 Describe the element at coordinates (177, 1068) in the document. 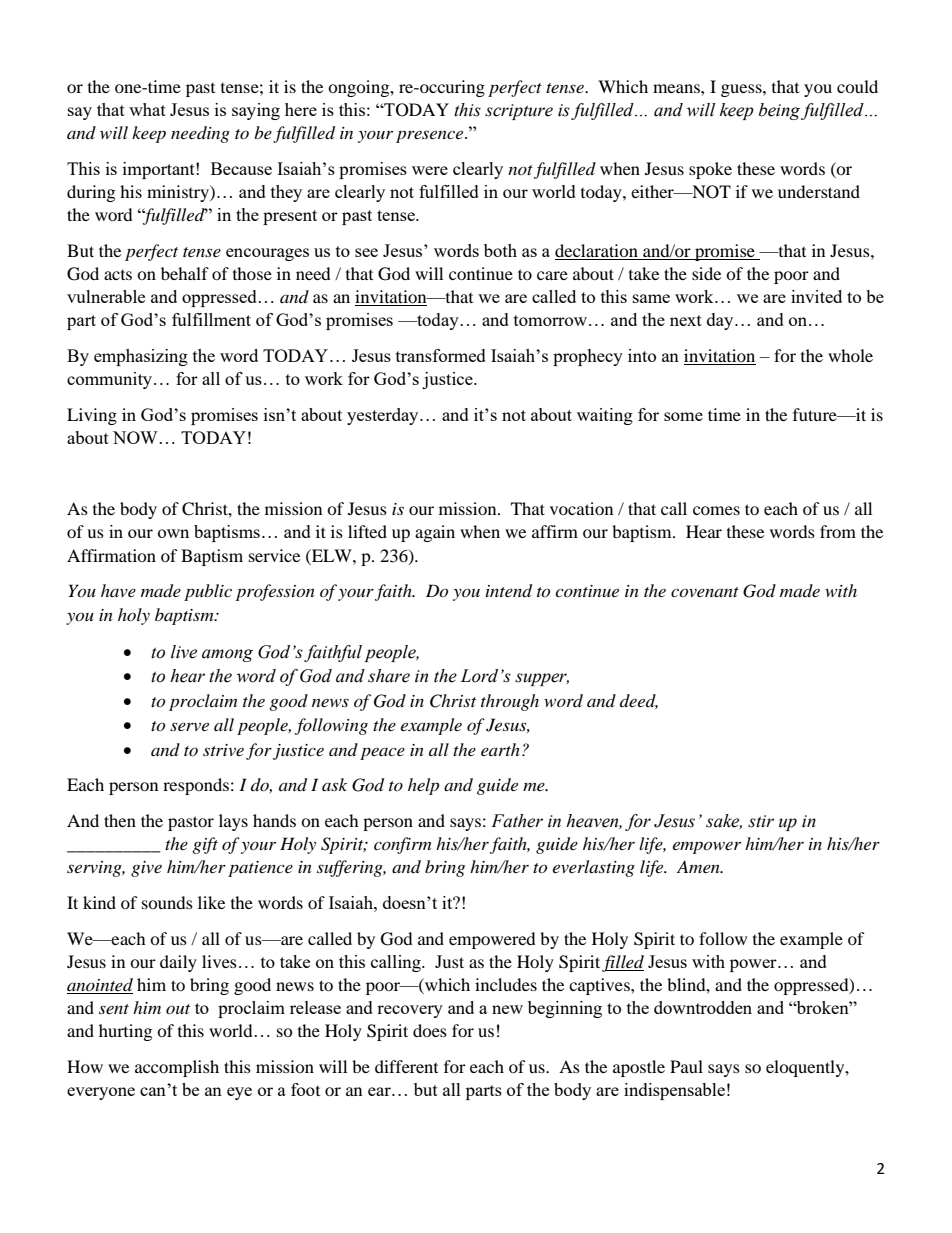

I see `accomplish` at that location.
